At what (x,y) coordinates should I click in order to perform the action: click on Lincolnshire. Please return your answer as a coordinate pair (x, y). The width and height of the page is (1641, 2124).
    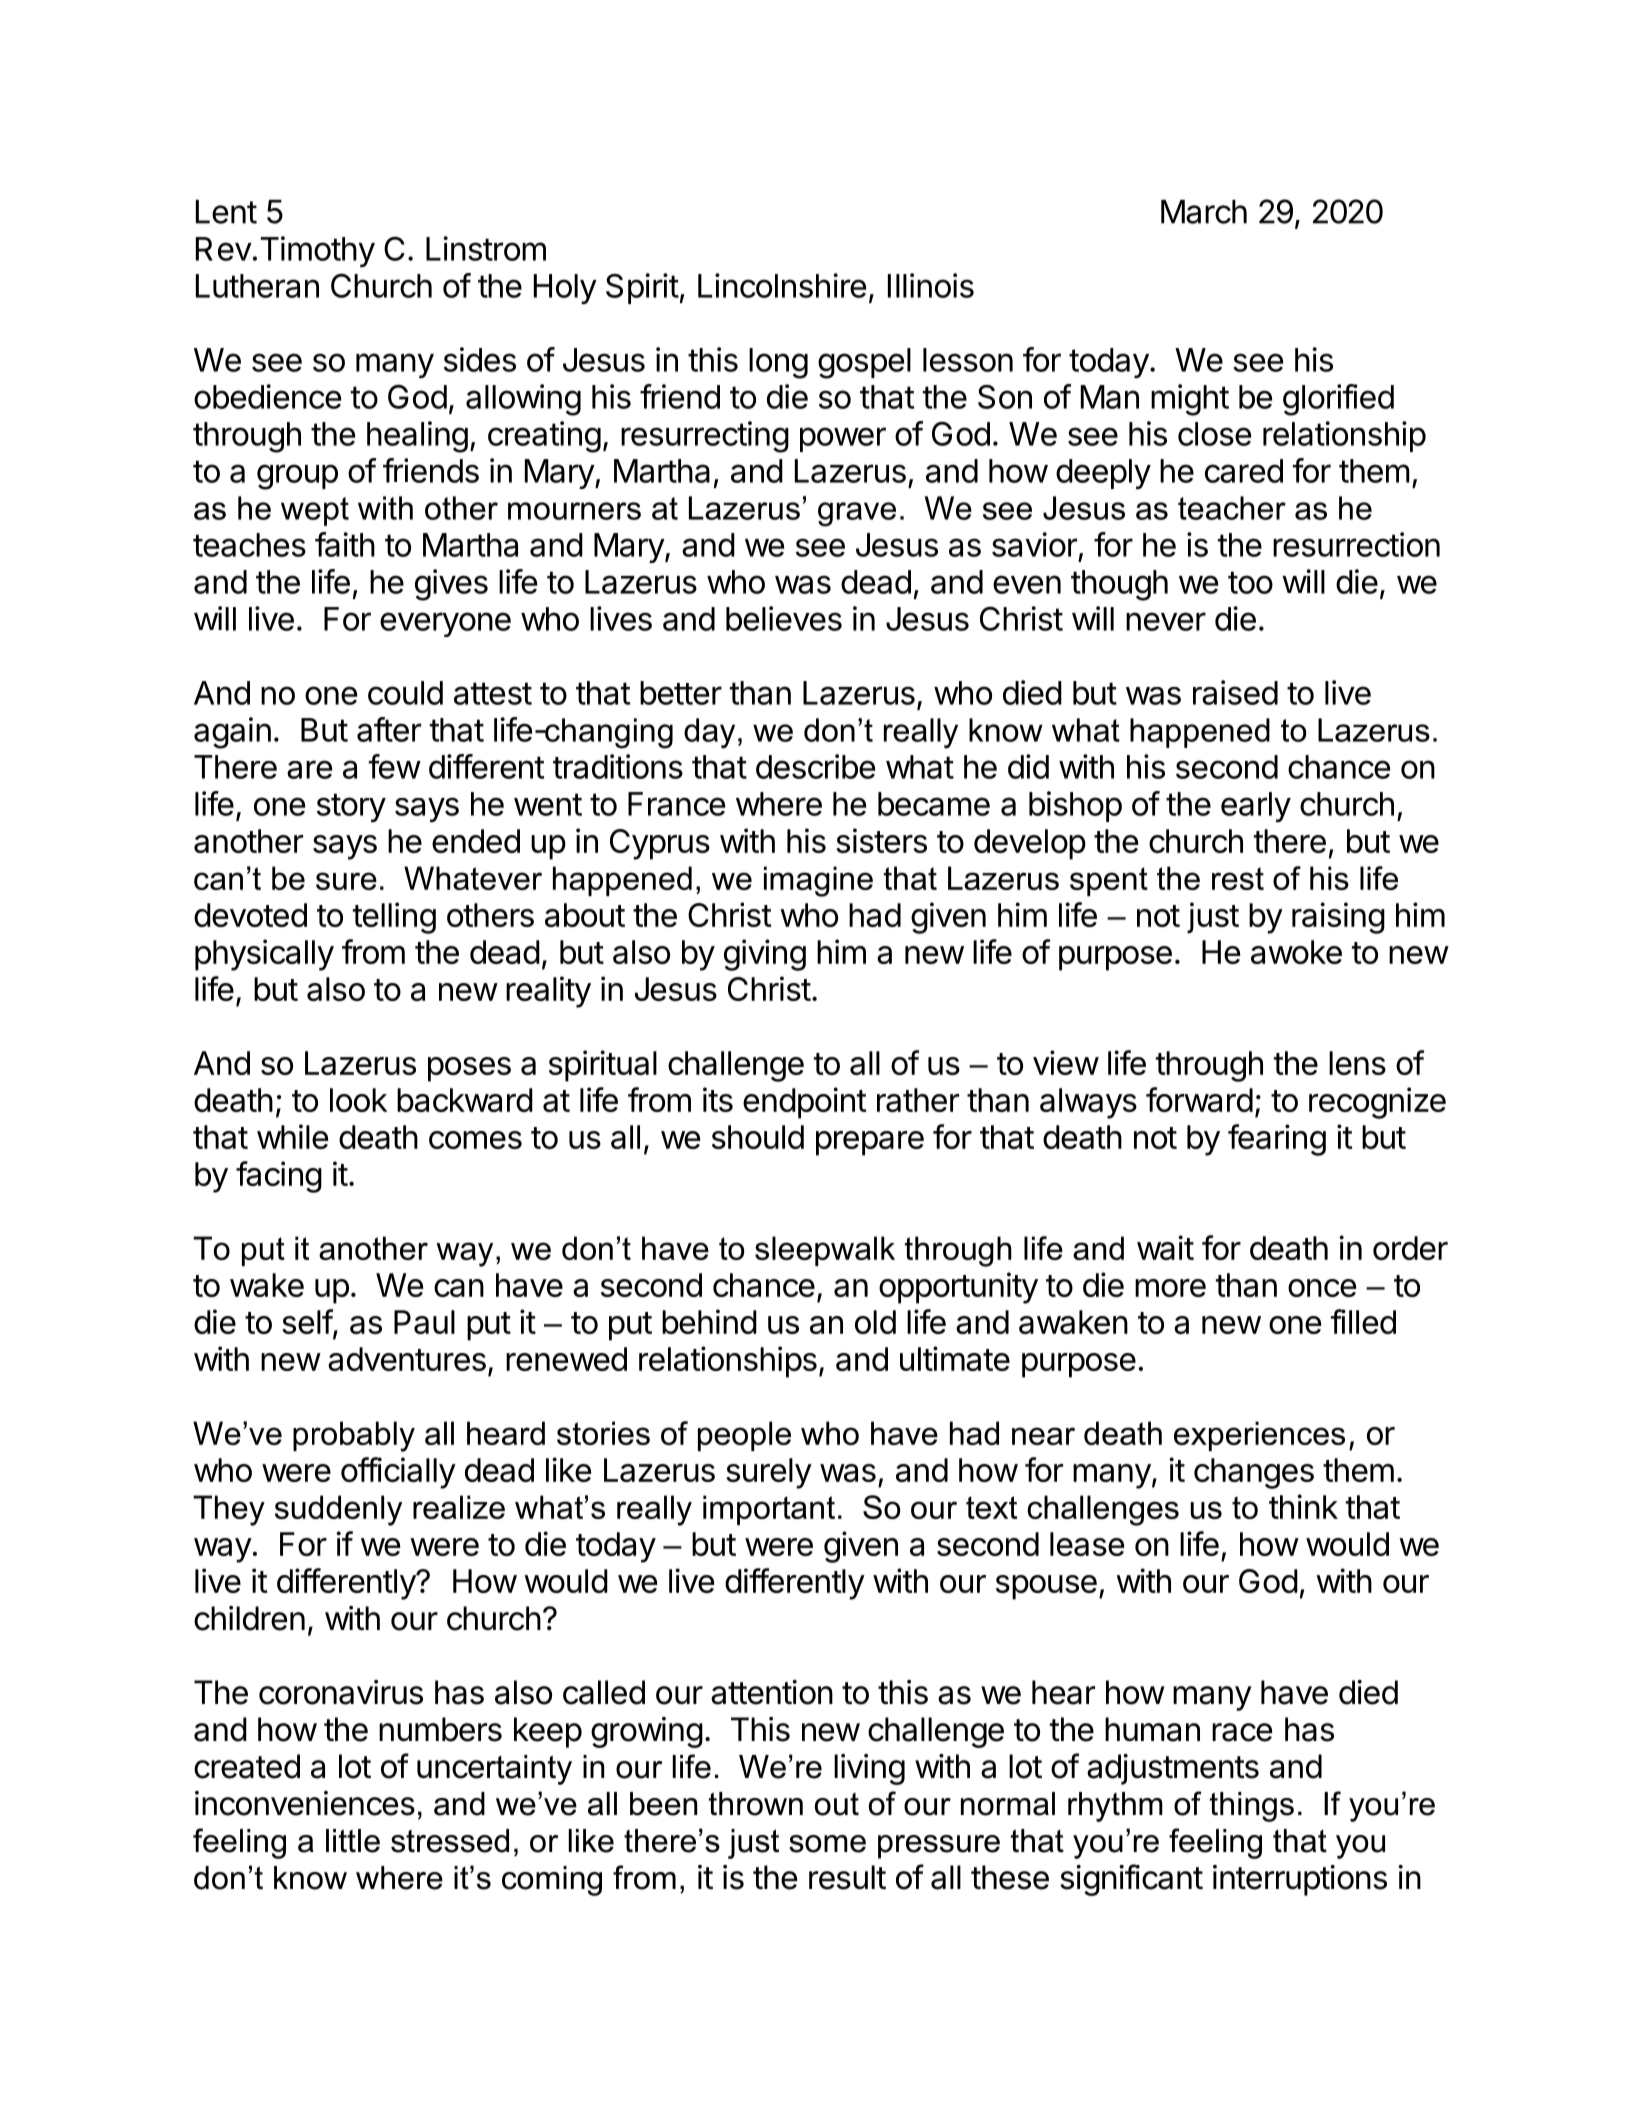
    Looking at the image, I should click on (782, 285).
